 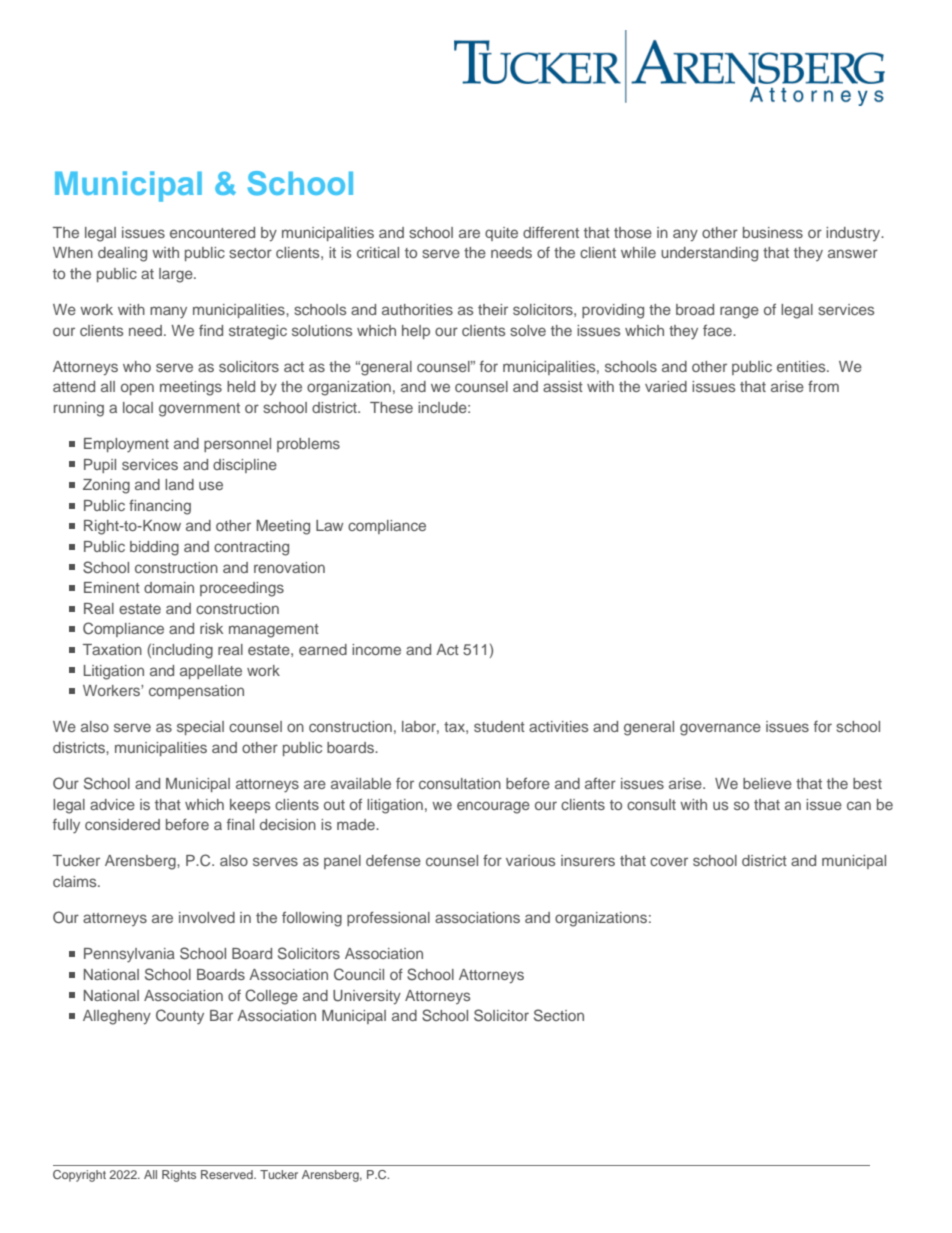 I want to click on Law, so click(x=329, y=525).
